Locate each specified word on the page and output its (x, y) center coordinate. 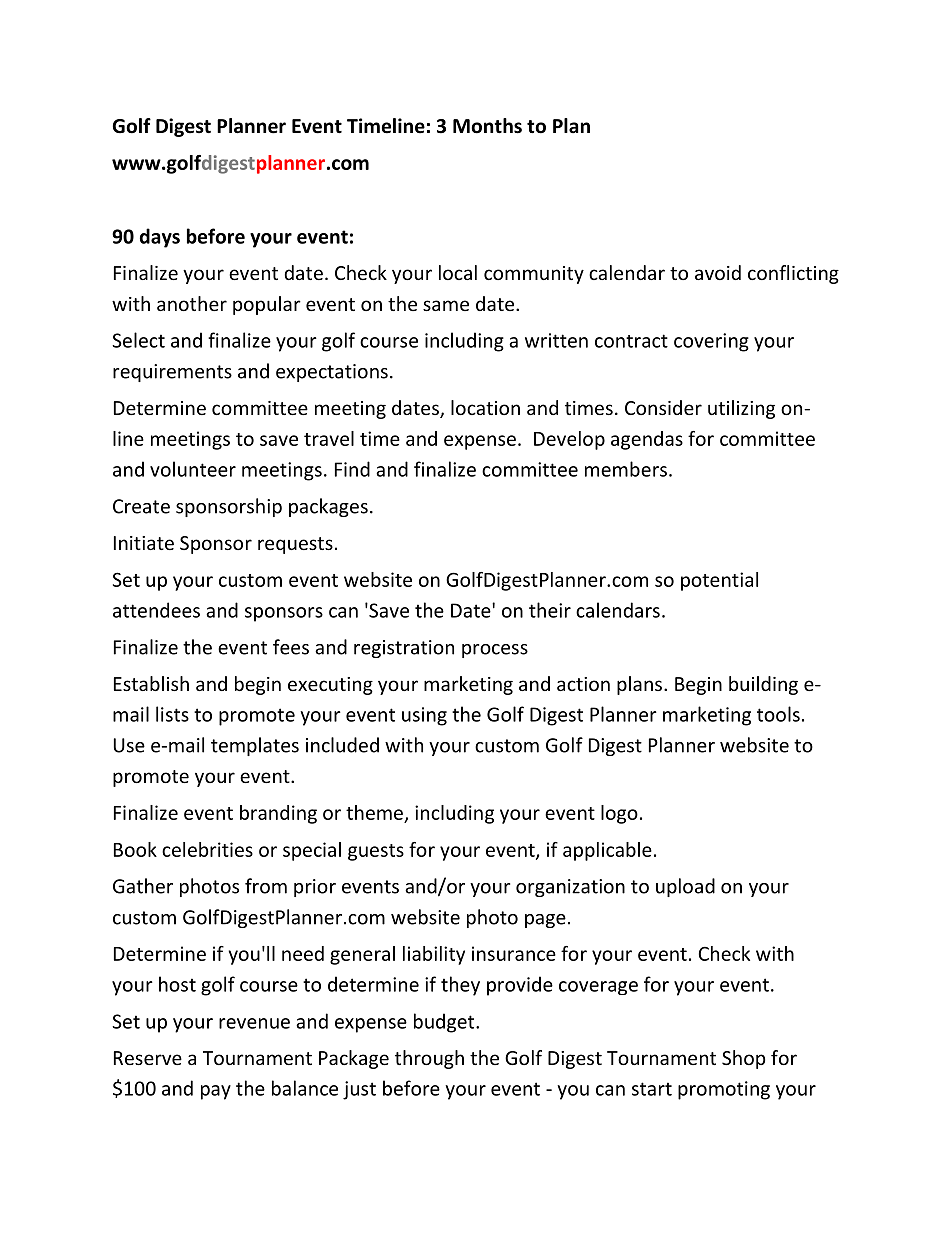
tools (778, 714)
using (424, 716)
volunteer (193, 469)
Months (487, 126)
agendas (647, 440)
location (485, 407)
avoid (718, 272)
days (160, 238)
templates (255, 746)
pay (216, 1092)
